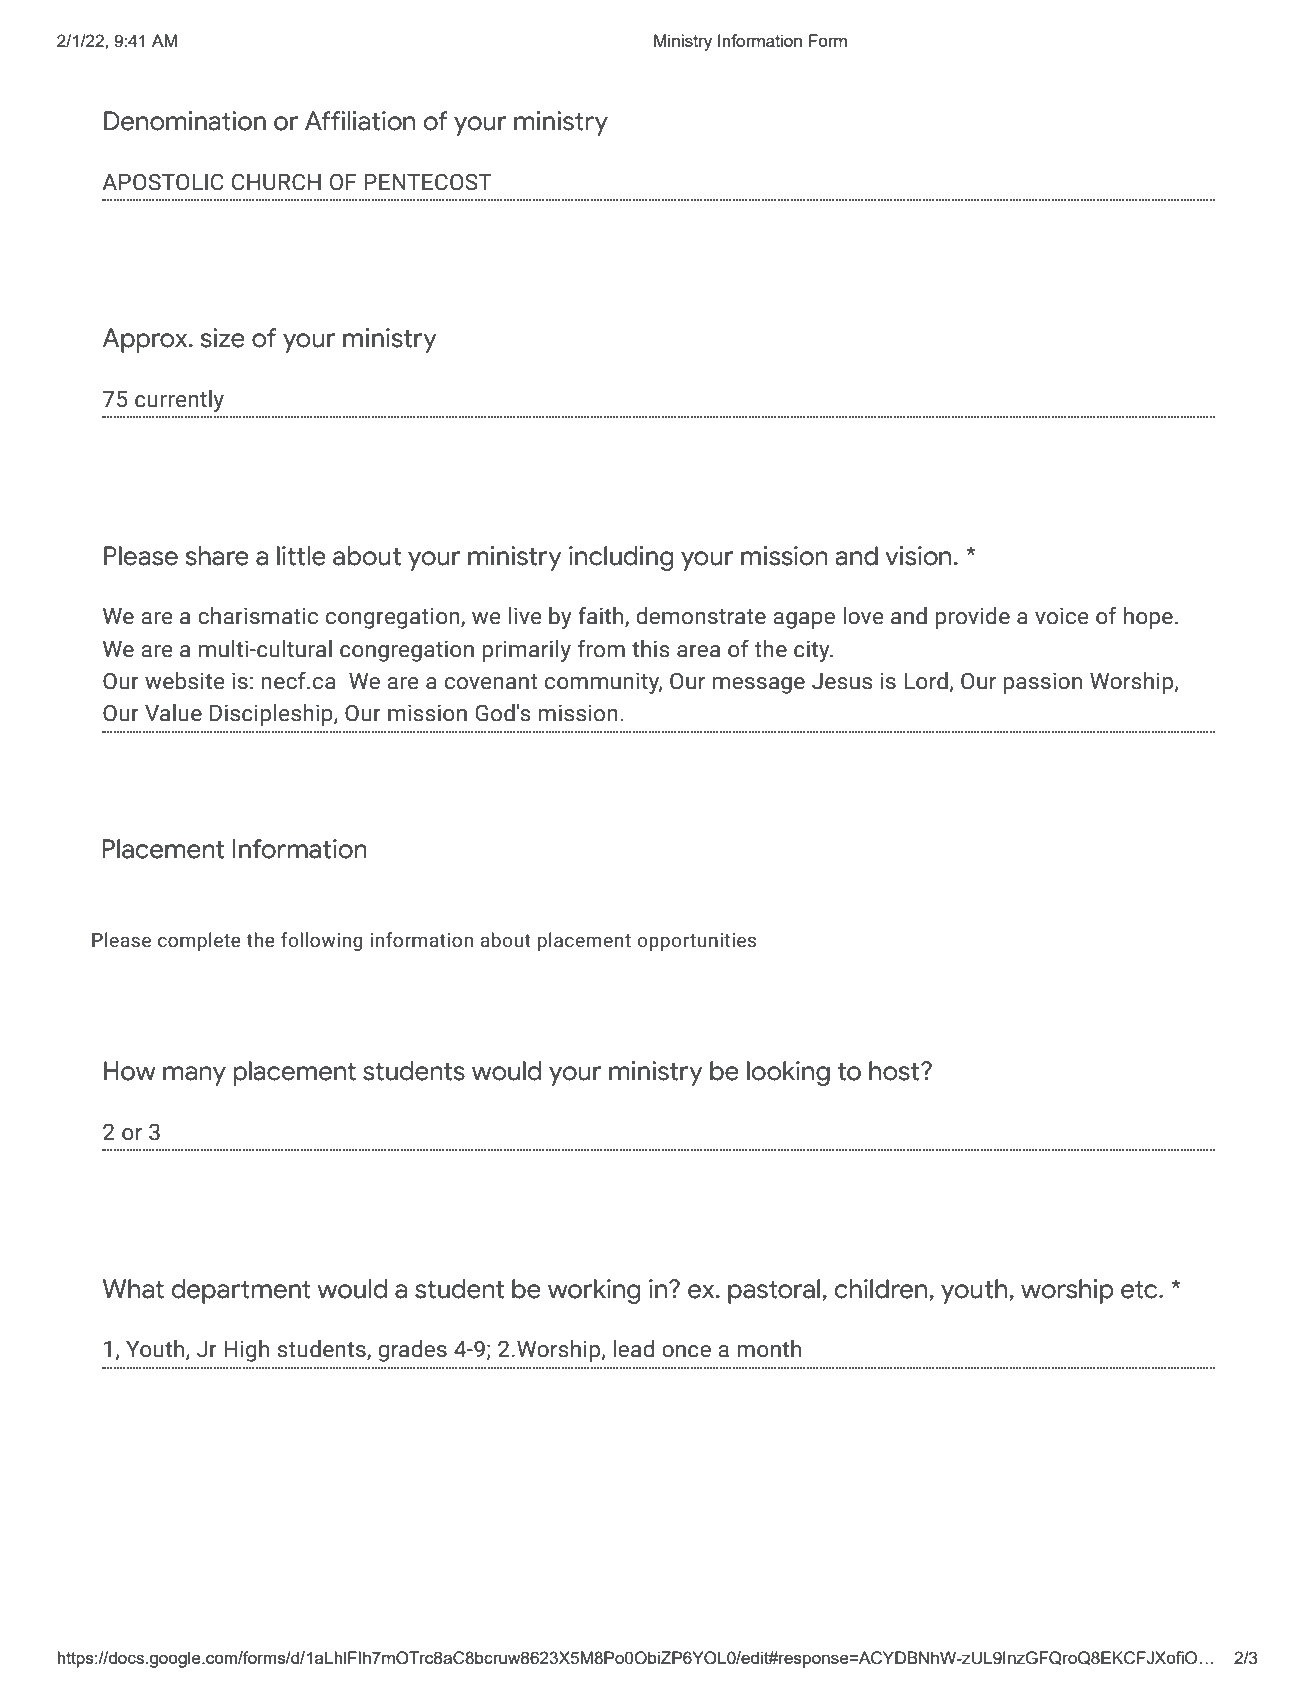  I want to click on vision, so click(918, 556).
